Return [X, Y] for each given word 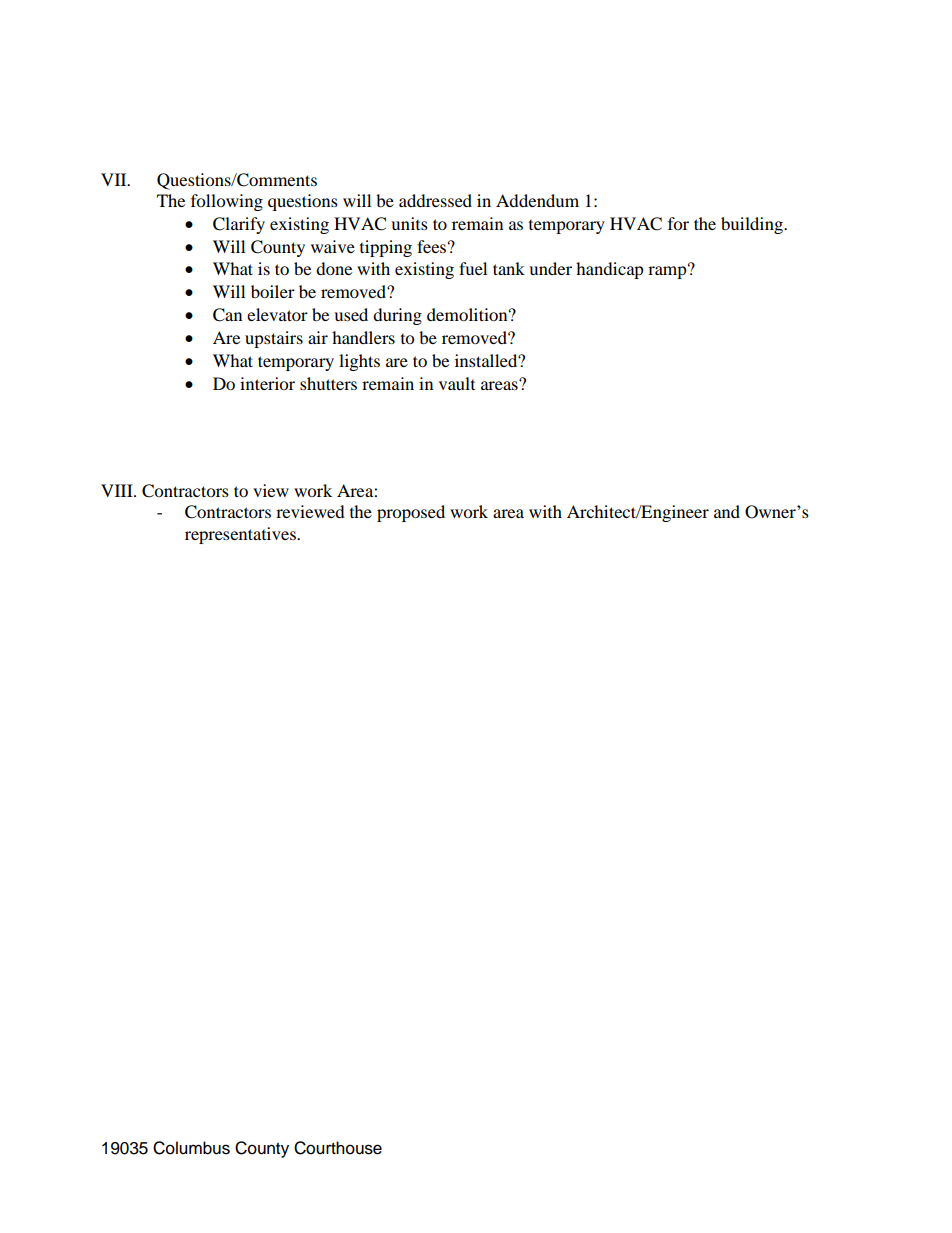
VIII [118, 490]
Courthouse [338, 1148]
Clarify [239, 225]
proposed [411, 513]
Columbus [191, 1148]
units [409, 223]
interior [267, 383]
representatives [241, 535]
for [678, 223]
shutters [328, 383]
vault [457, 383]
